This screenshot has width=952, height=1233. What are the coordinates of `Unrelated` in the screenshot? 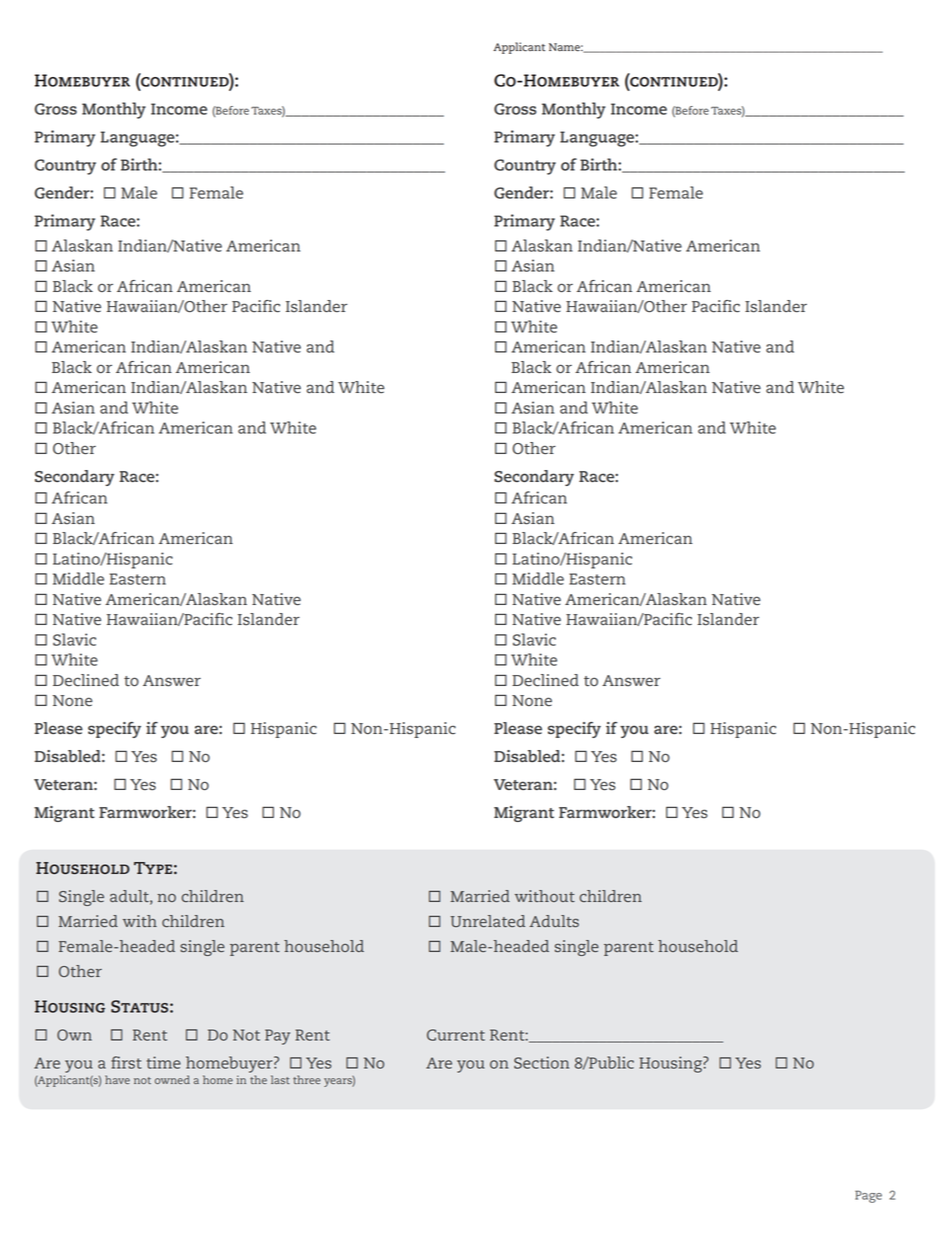 It's located at (487, 921).
